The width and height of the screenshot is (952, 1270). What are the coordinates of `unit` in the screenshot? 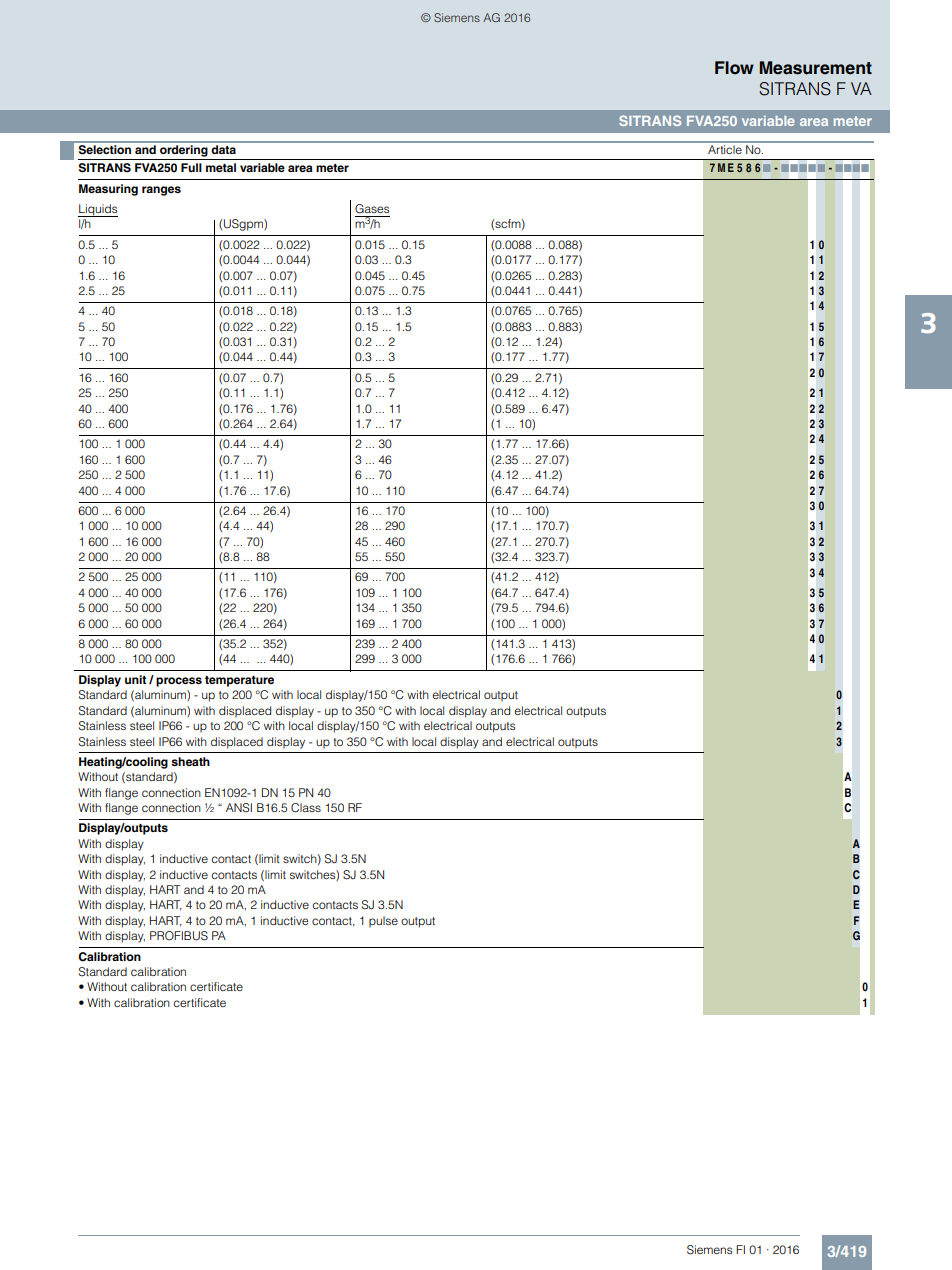 It's located at (135, 679).
